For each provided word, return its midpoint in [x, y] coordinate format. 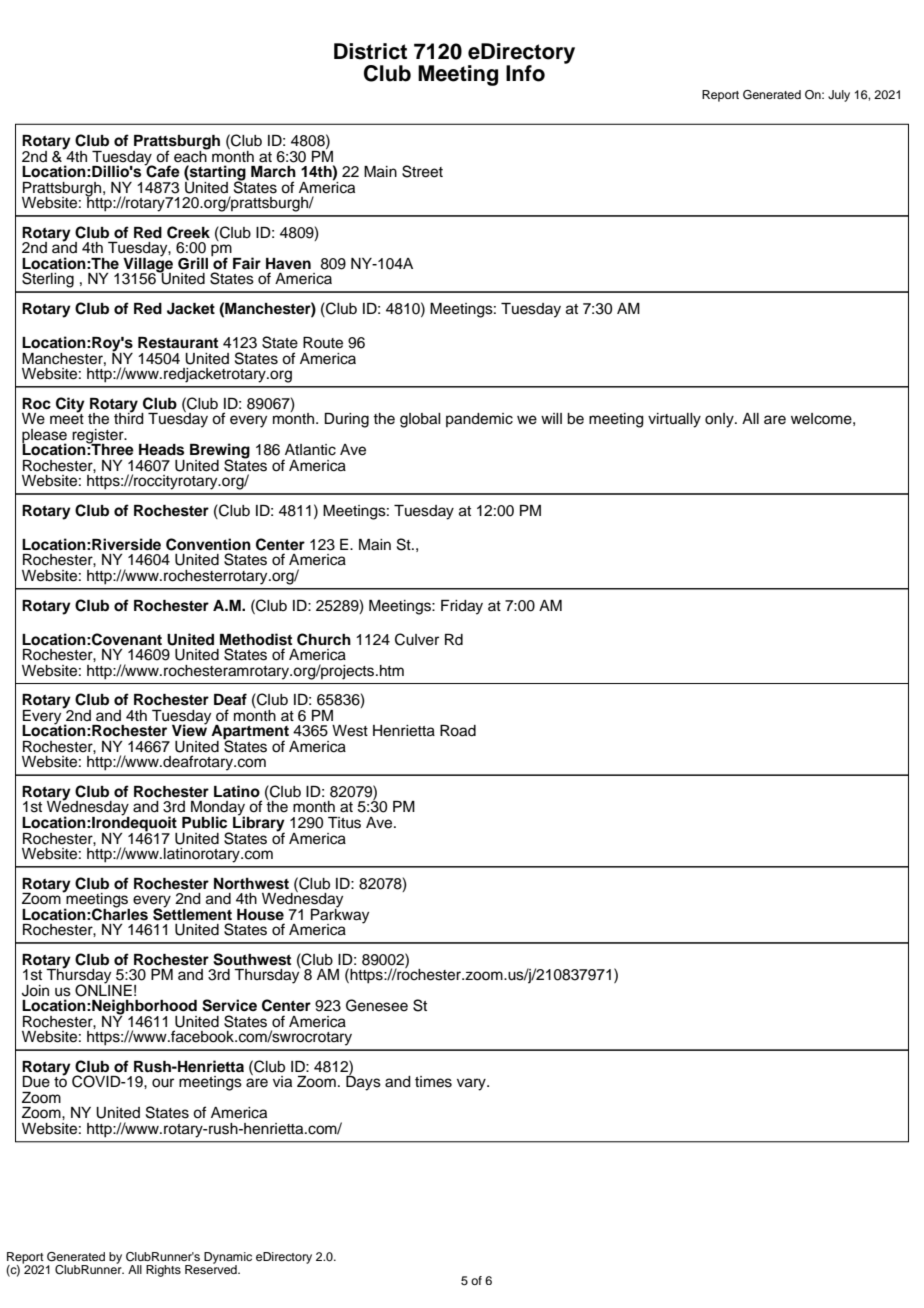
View [189, 729]
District [370, 51]
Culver [417, 639]
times [433, 1082]
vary [472, 1084]
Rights [163, 1271]
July [839, 96]
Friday [462, 607]
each [191, 155]
